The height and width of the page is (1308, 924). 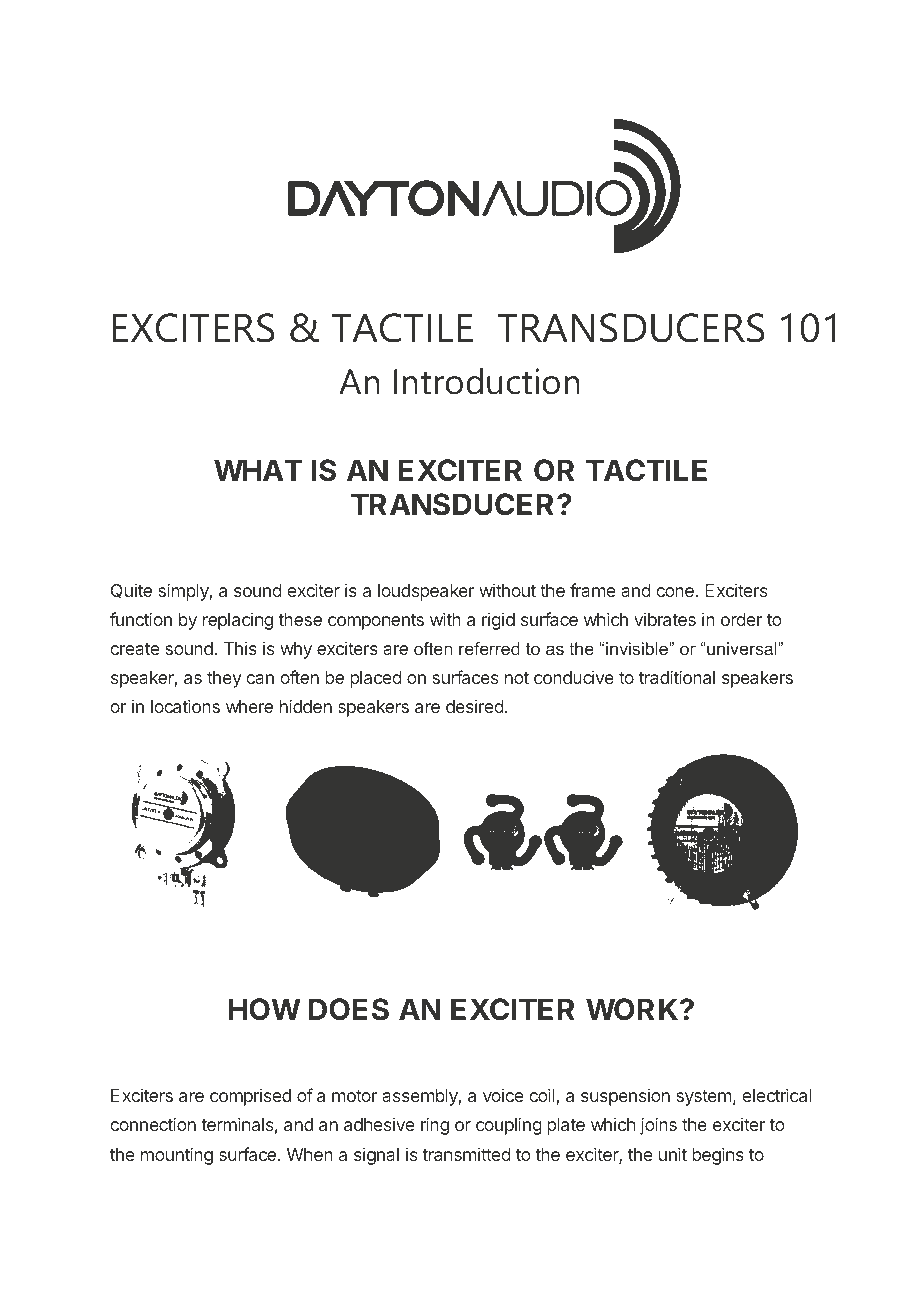 What do you see at coordinates (258, 470) in the page?
I see `WHAT` at bounding box center [258, 470].
